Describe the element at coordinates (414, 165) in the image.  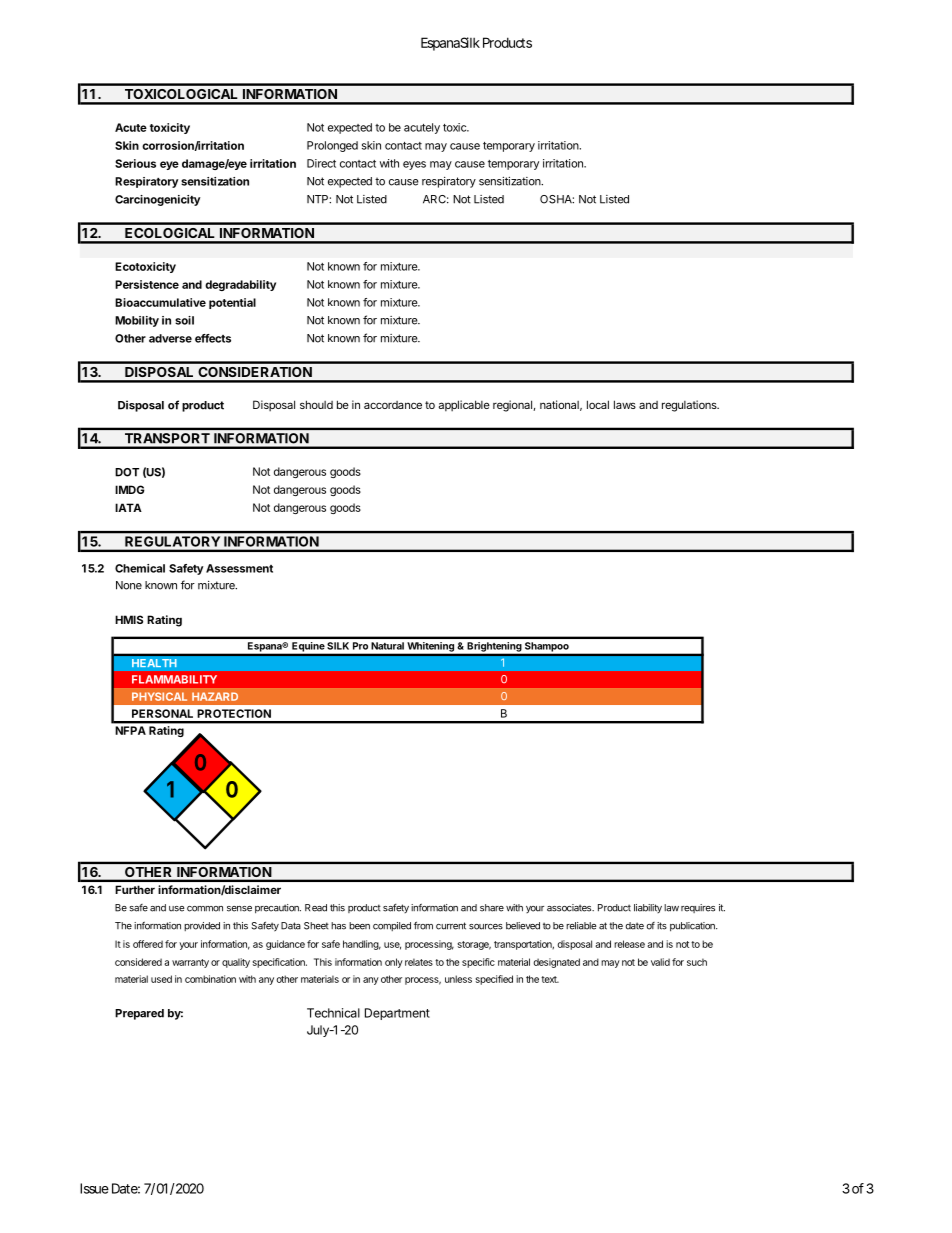
I see `eyes` at that location.
